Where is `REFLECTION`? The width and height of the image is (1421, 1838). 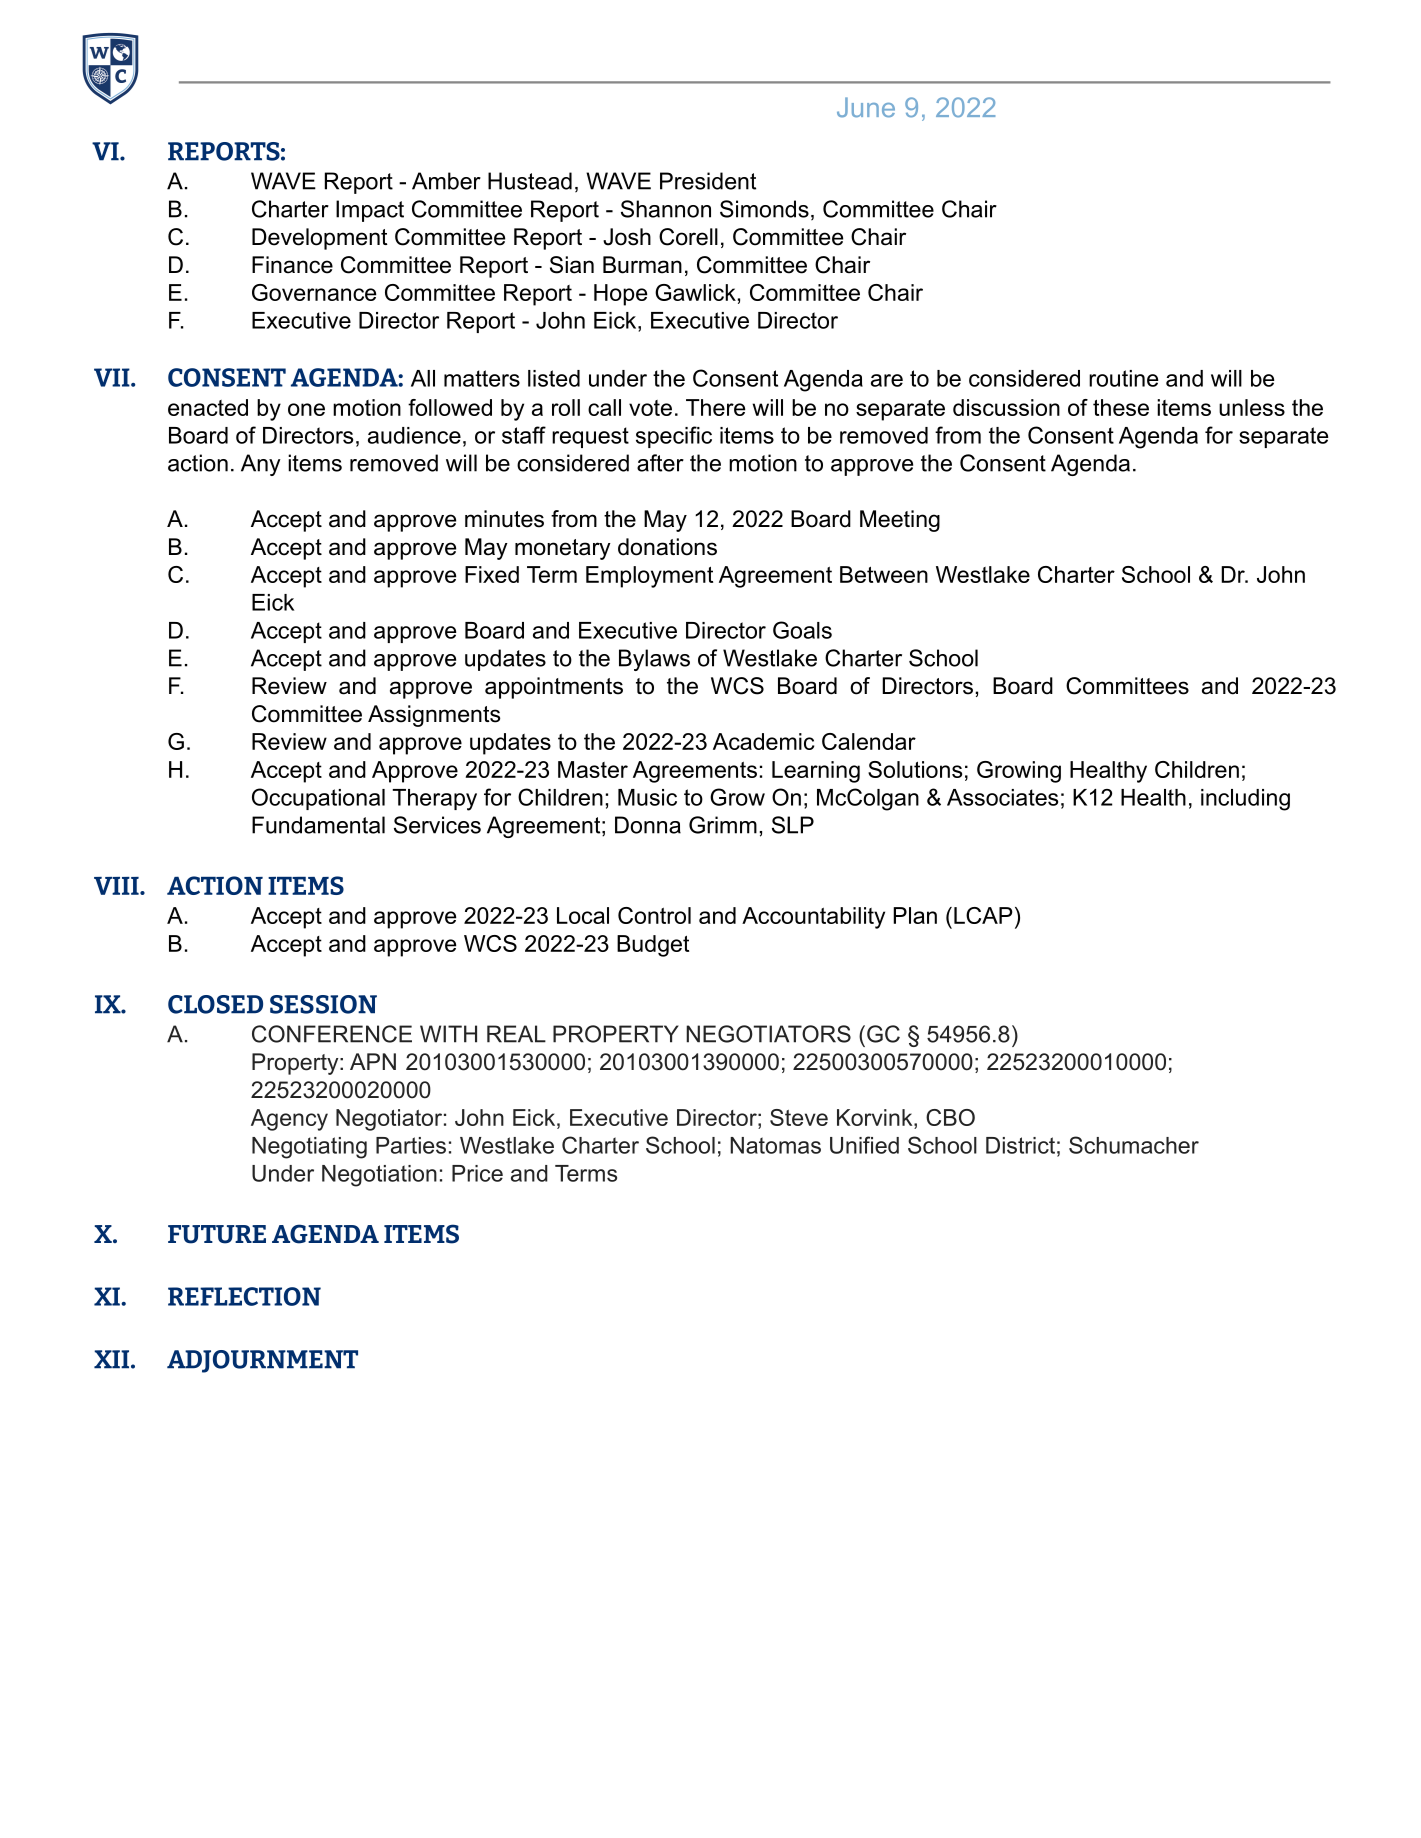 REFLECTION is located at coordinates (244, 1296).
